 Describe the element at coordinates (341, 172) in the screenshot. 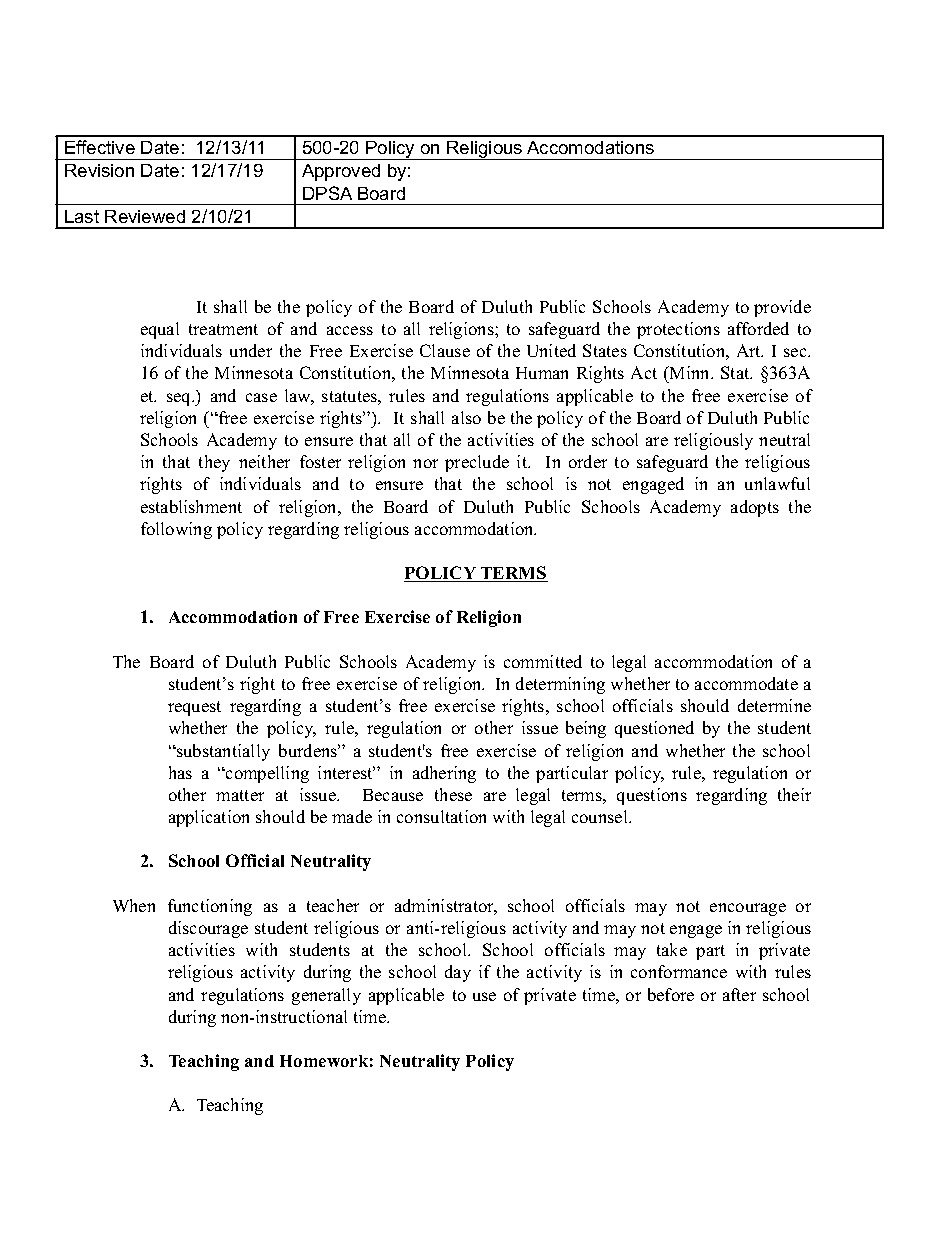

I see `Approved` at that location.
